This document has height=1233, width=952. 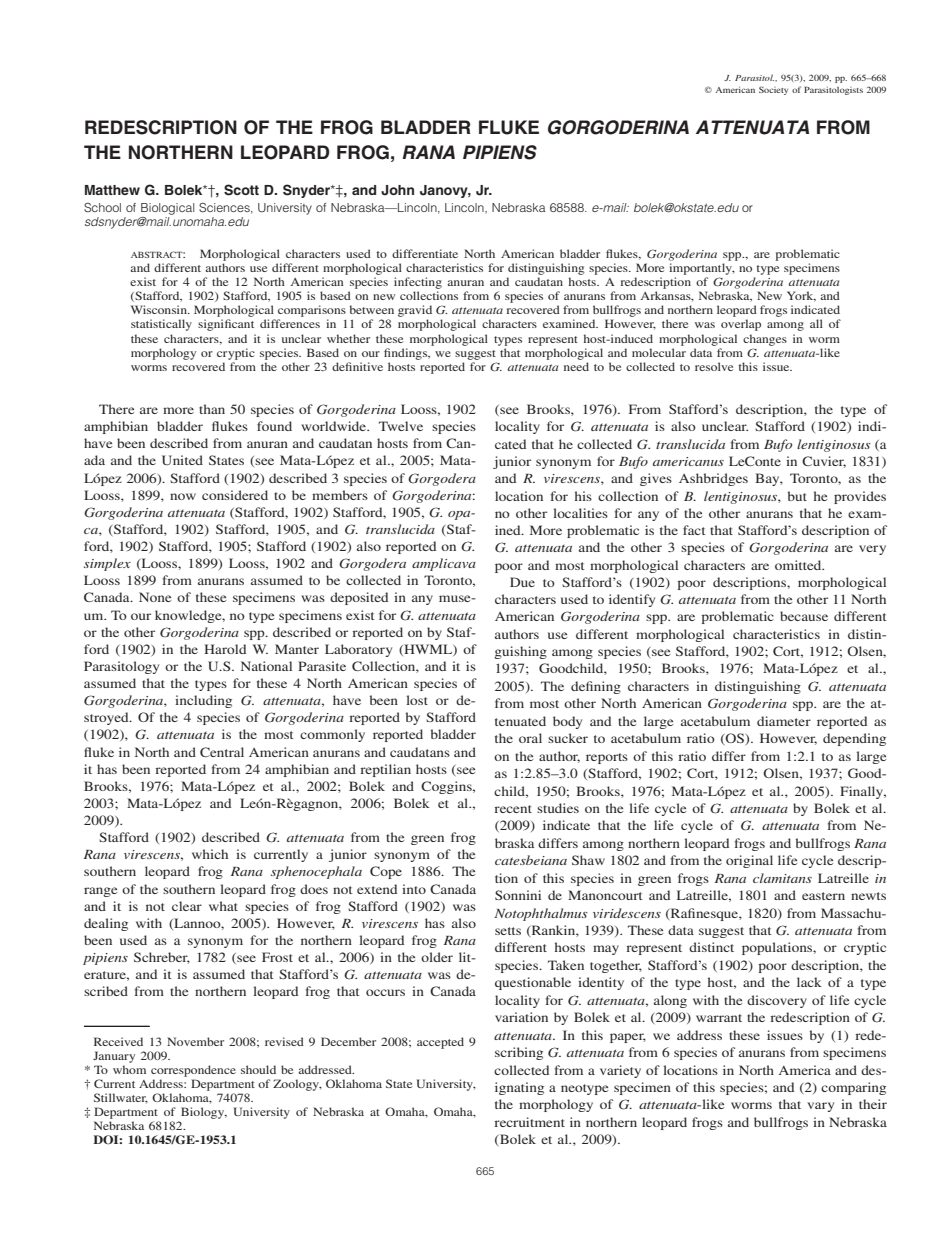 I want to click on Biology, so click(x=204, y=1113).
